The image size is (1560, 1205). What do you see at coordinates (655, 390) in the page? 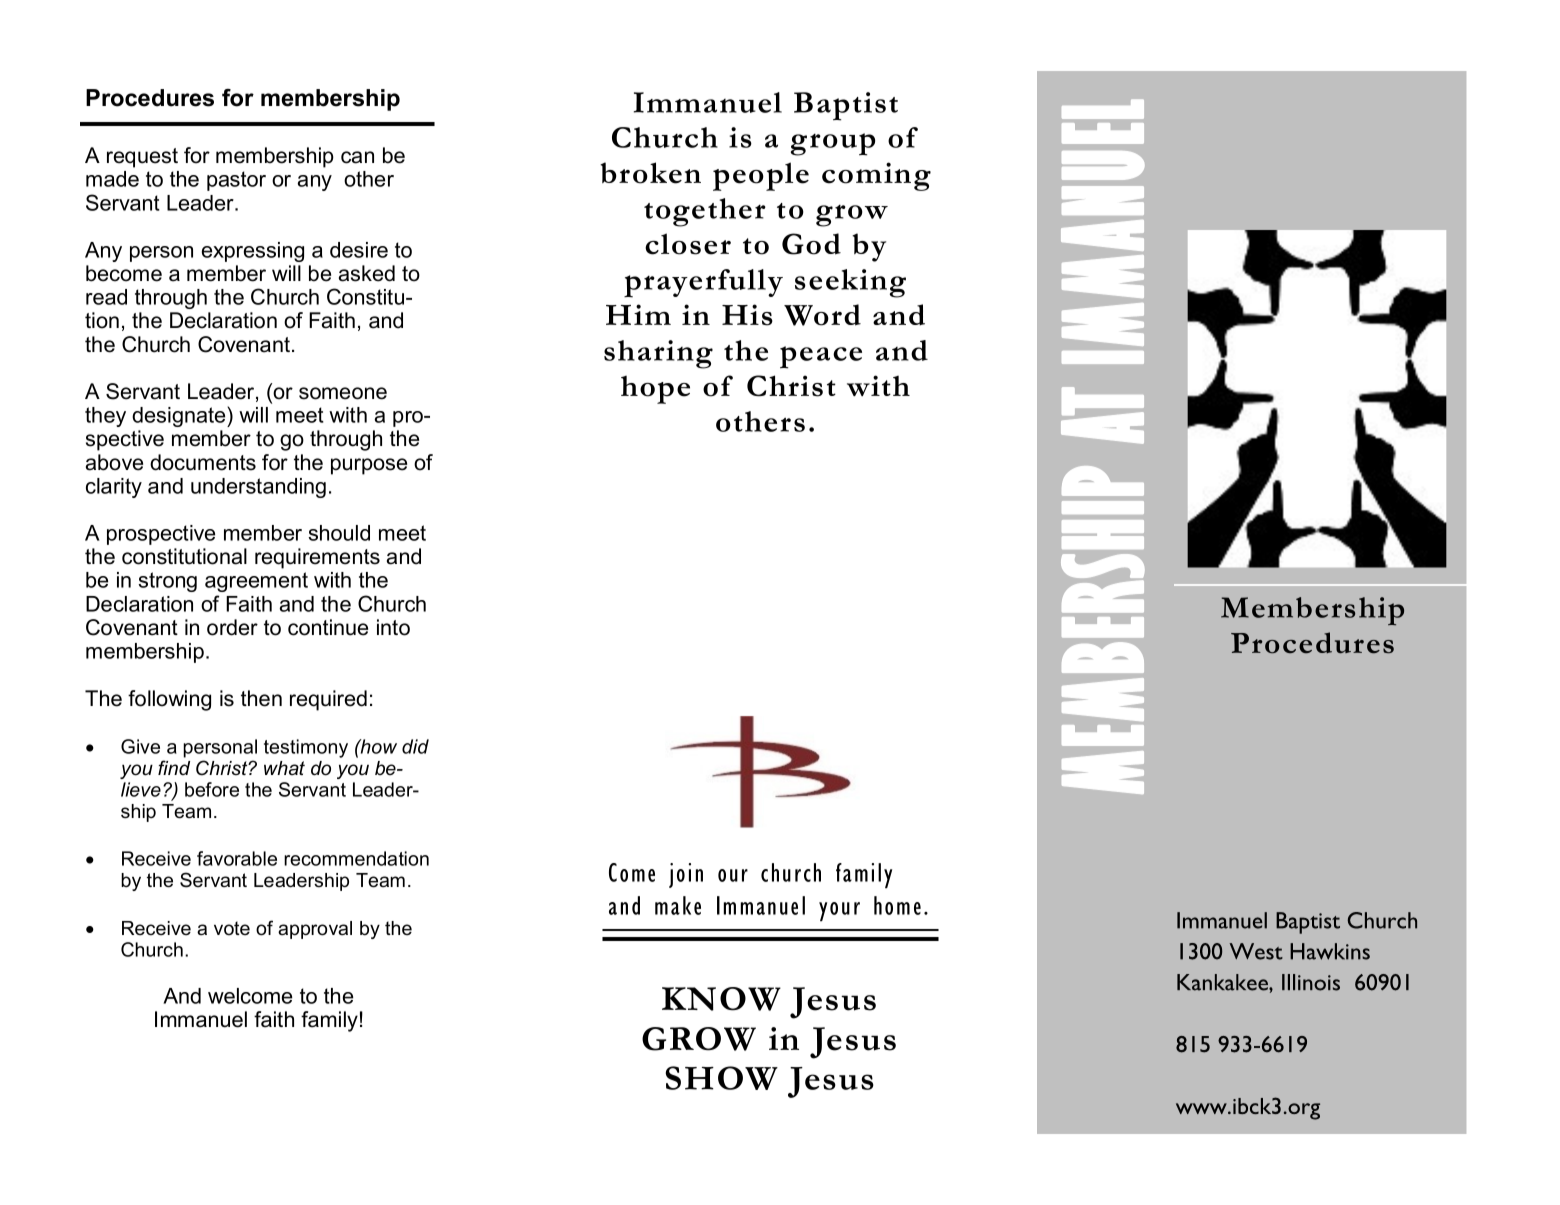
I see `hope` at bounding box center [655, 390].
